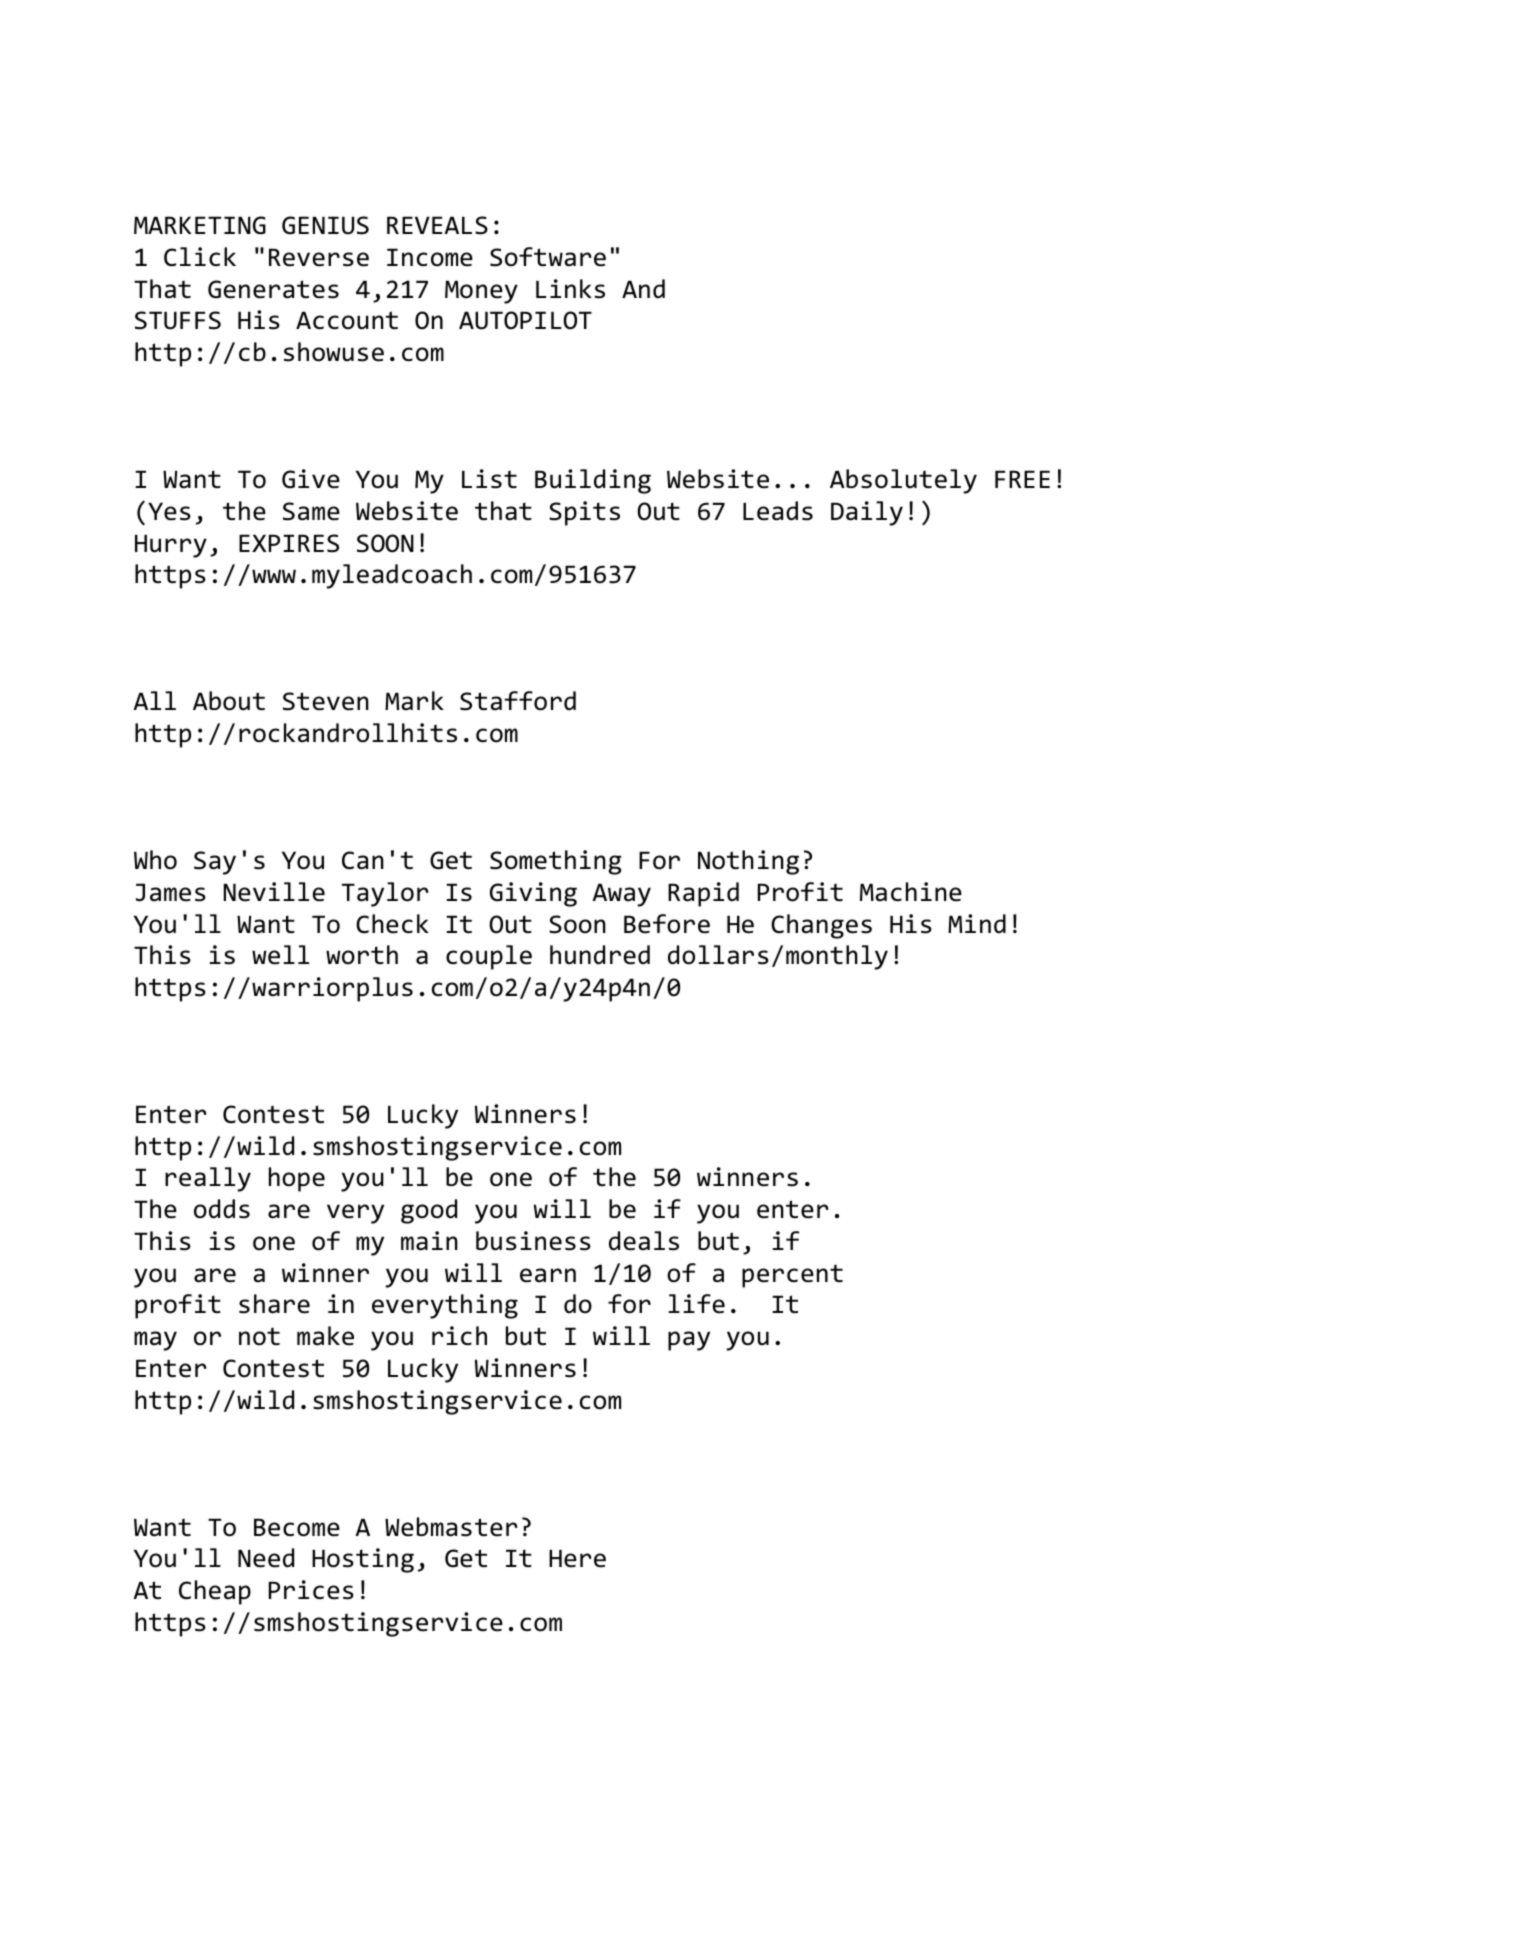 The width and height of the page is (1513, 1958). What do you see at coordinates (266, 1558) in the page?
I see `Need` at bounding box center [266, 1558].
